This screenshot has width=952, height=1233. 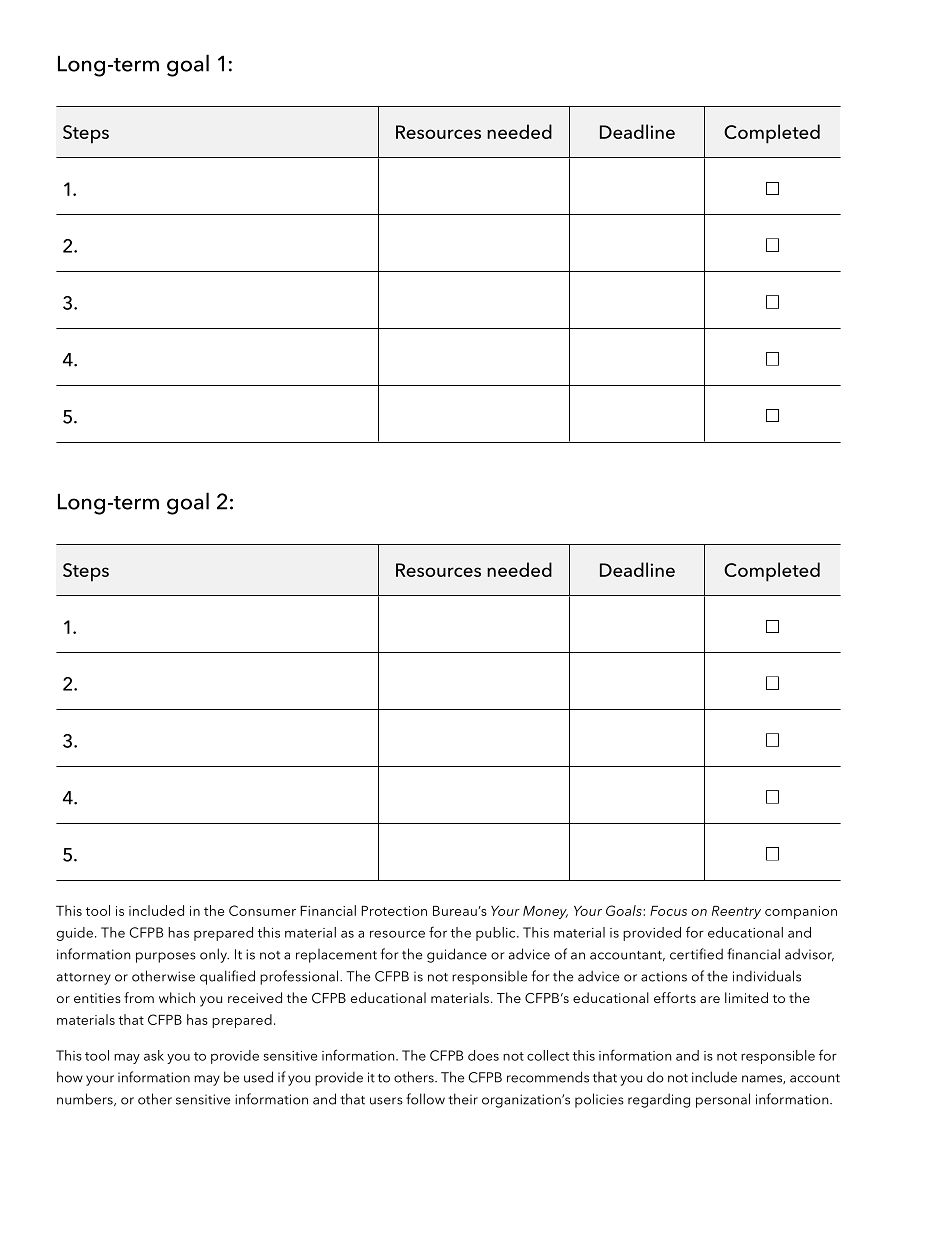 What do you see at coordinates (767, 976) in the screenshot?
I see `individuals` at bounding box center [767, 976].
